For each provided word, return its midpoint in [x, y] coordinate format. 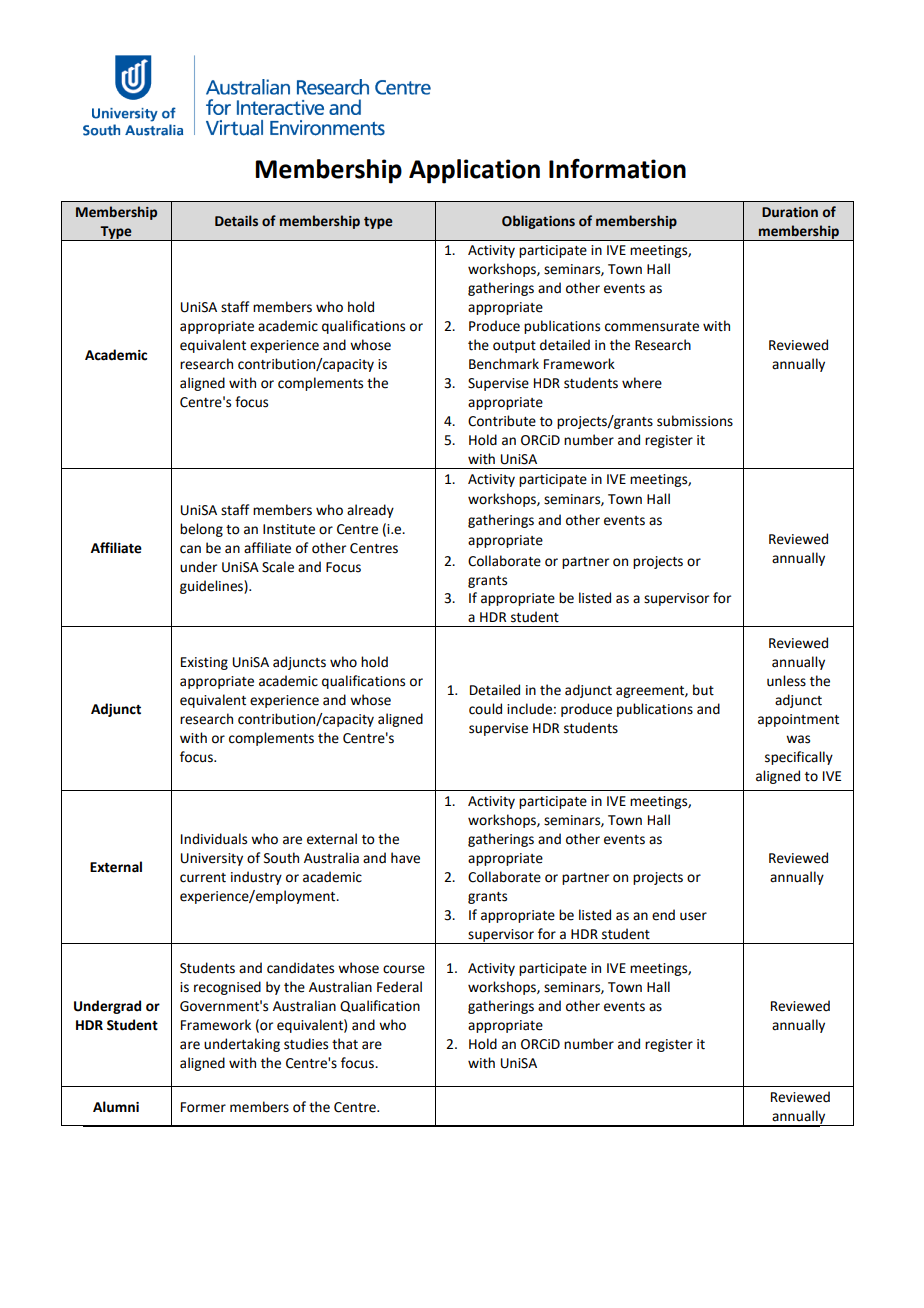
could [485, 709]
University [212, 859]
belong [201, 530]
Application [474, 171]
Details [236, 221]
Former [203, 1107]
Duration [790, 212]
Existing [204, 663]
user [693, 916]
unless [786, 681]
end [663, 915]
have [405, 858]
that [345, 1044]
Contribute [502, 421]
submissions [695, 421]
